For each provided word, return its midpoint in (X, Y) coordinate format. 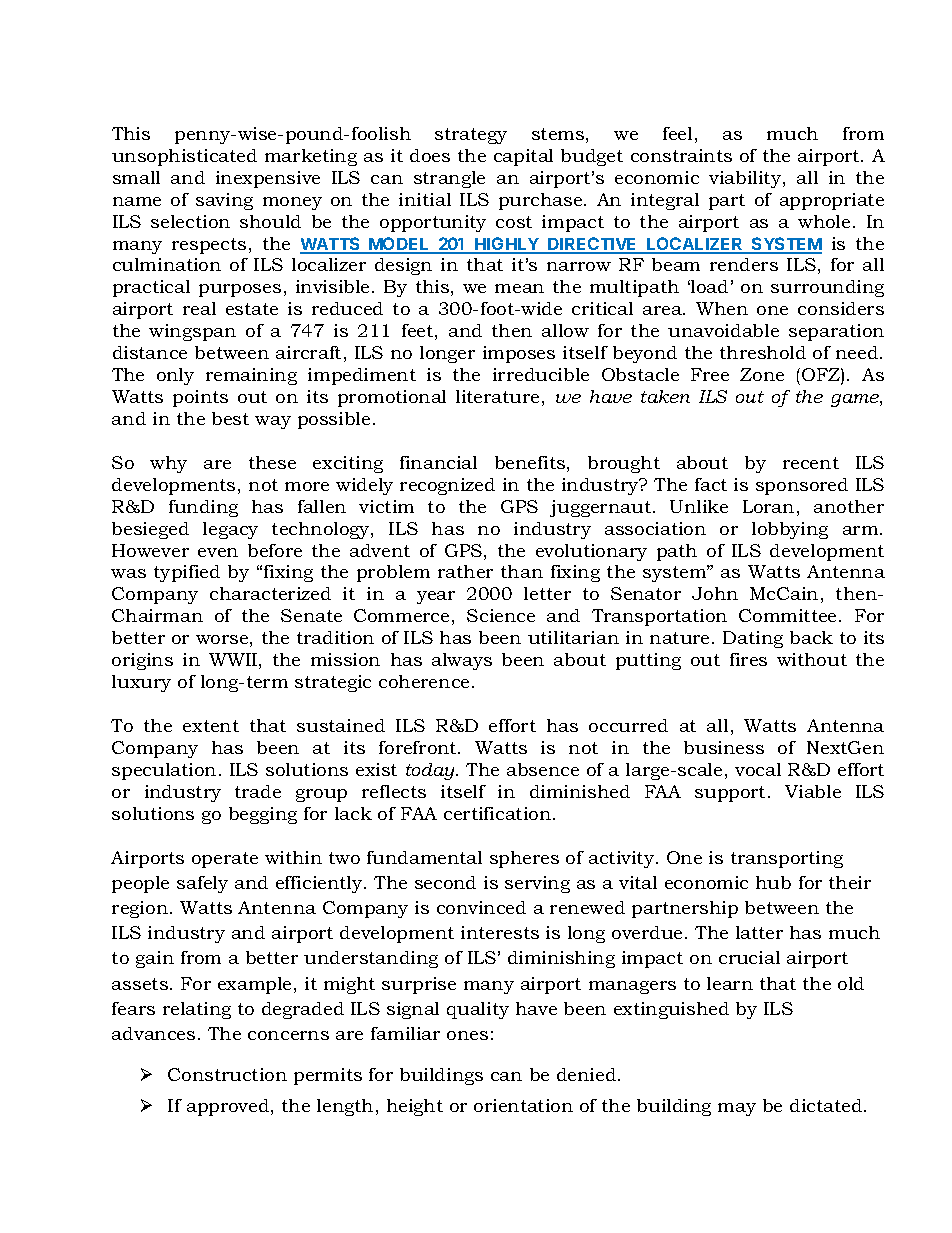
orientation (523, 1105)
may (737, 1109)
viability (746, 179)
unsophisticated (184, 157)
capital (523, 157)
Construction (227, 1074)
